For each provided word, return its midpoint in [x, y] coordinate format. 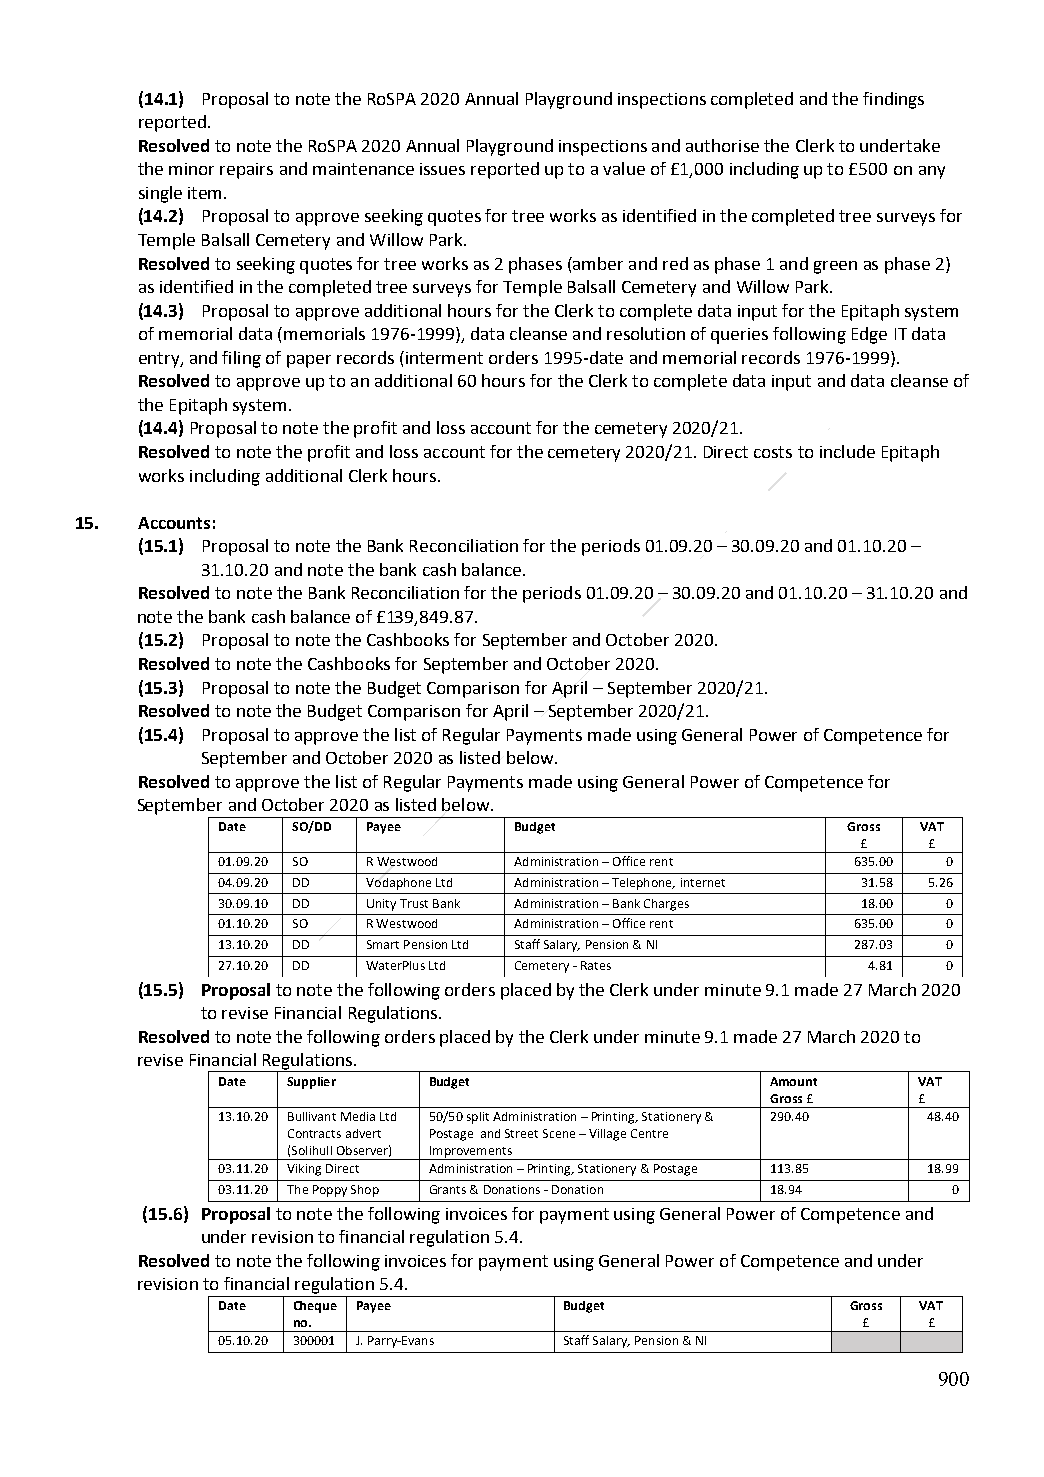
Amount [793, 1081]
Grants [448, 1189]
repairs [246, 171]
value [624, 168]
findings [893, 100]
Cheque [315, 1307]
